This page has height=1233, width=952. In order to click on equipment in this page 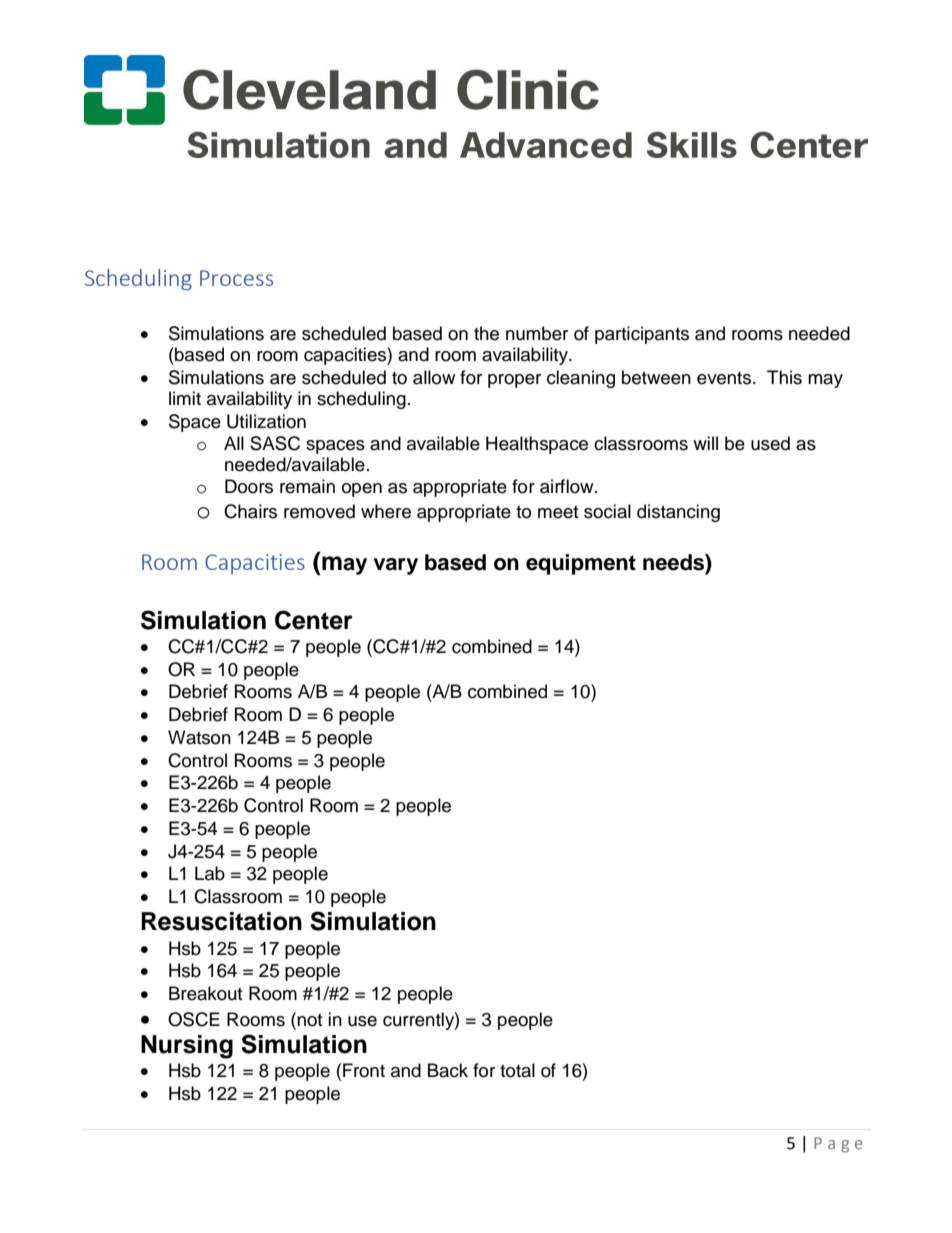, I will do `click(581, 564)`.
